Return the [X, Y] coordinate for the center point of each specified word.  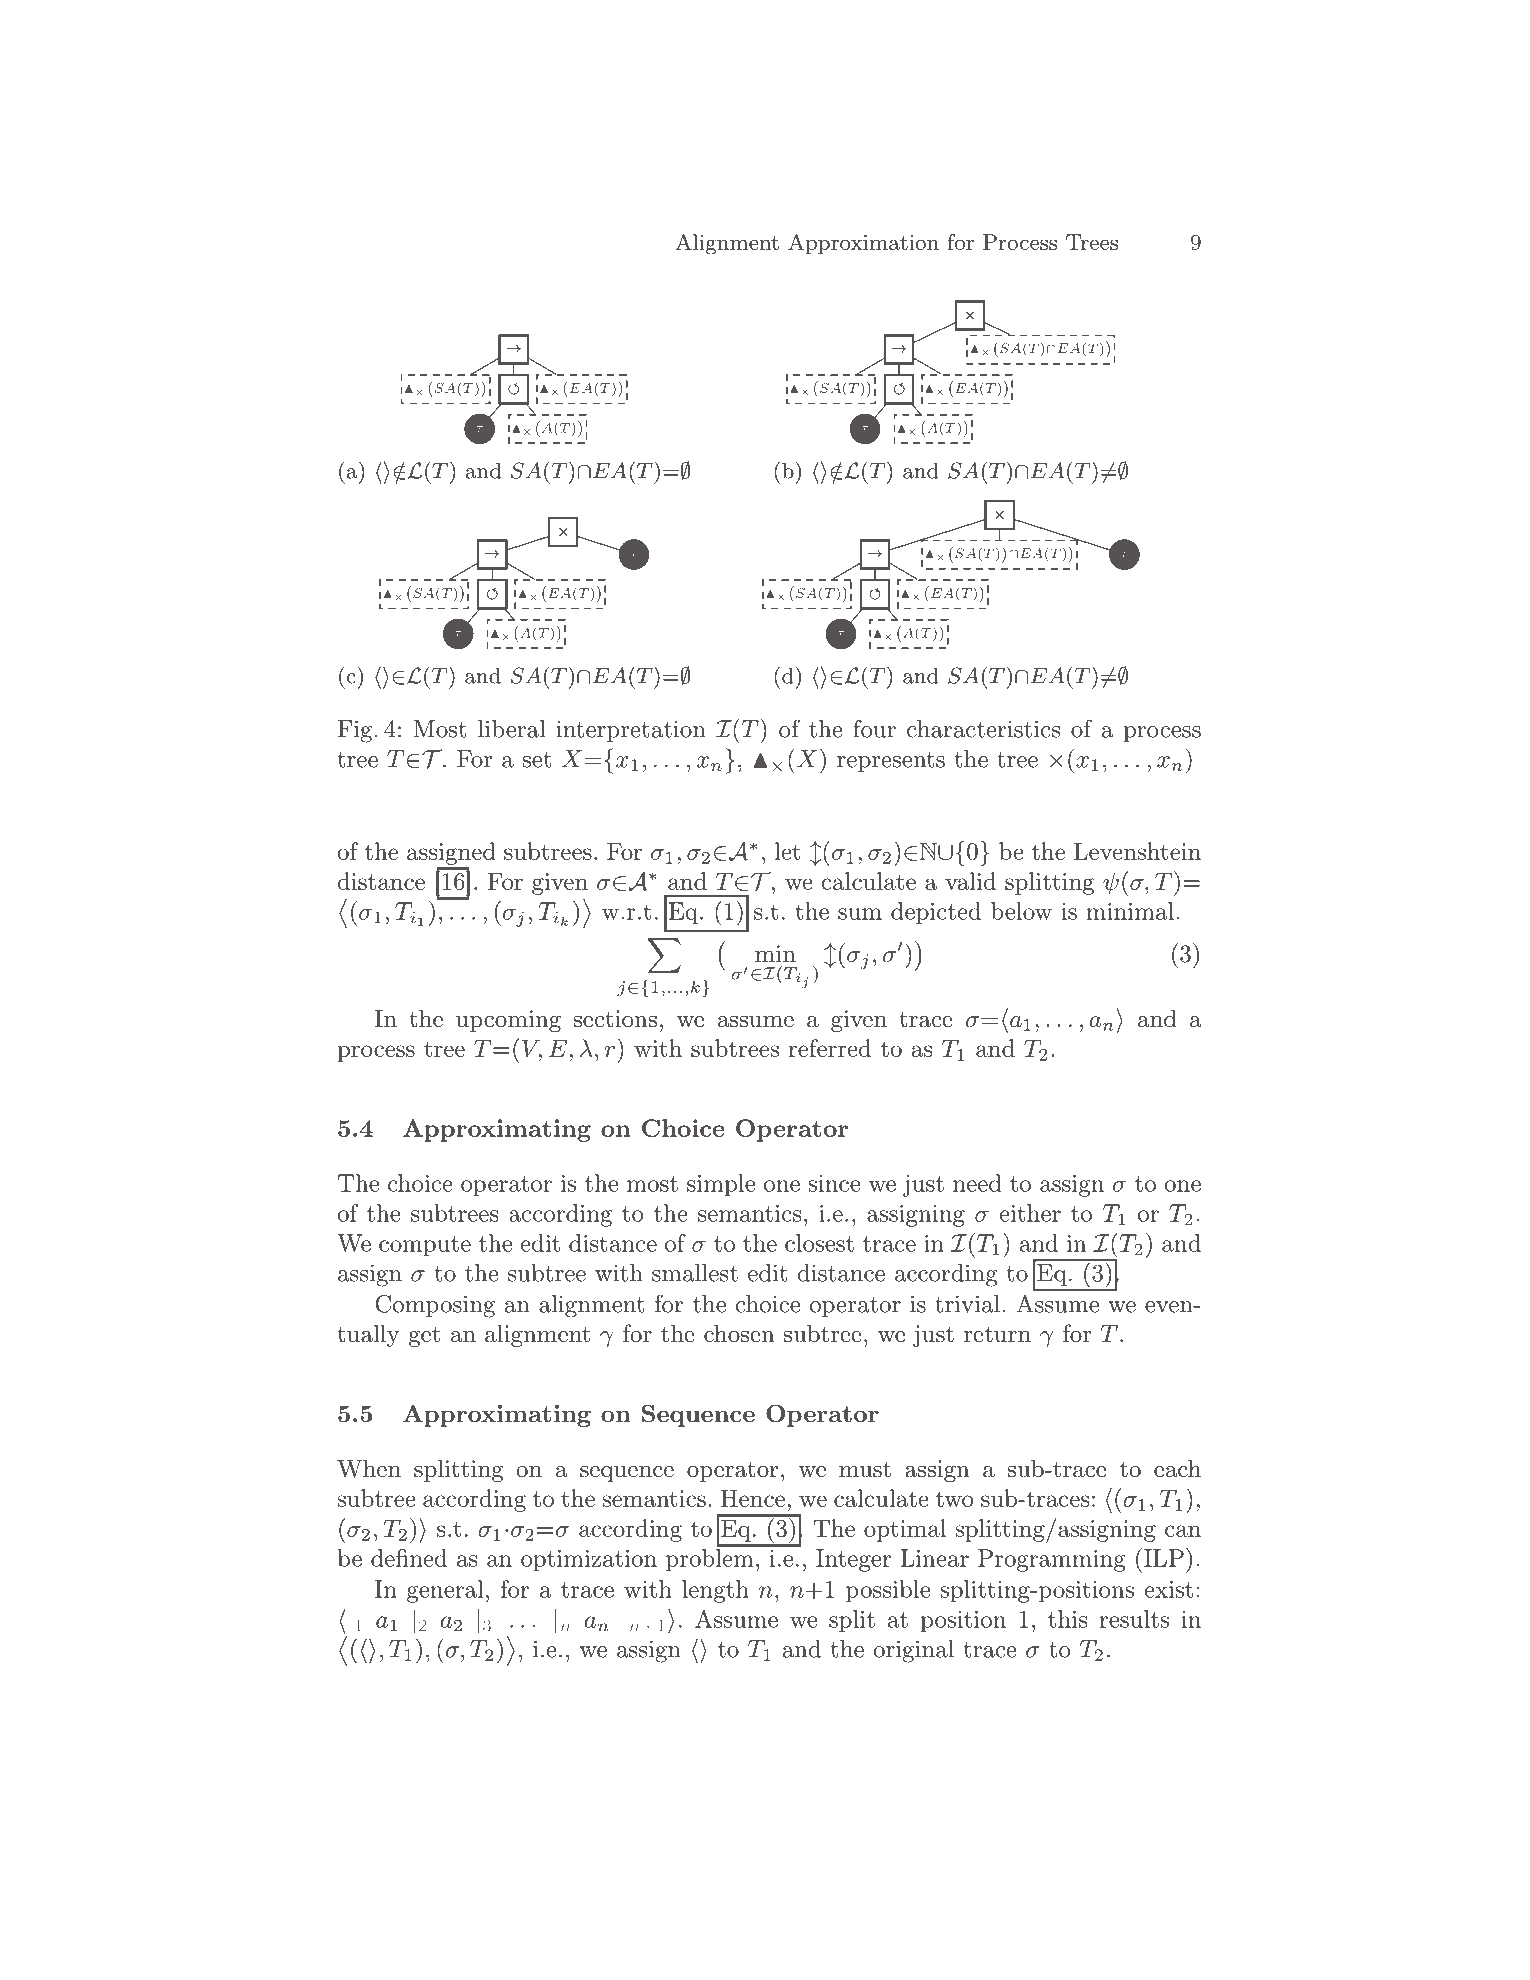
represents [891, 762]
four [874, 728]
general [445, 1591]
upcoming [508, 1021]
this [1067, 1619]
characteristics [983, 729]
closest [819, 1243]
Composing [435, 1306]
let [788, 851]
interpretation [631, 731]
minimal [1130, 911]
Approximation [863, 244]
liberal [511, 729]
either [1030, 1213]
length [715, 1591]
